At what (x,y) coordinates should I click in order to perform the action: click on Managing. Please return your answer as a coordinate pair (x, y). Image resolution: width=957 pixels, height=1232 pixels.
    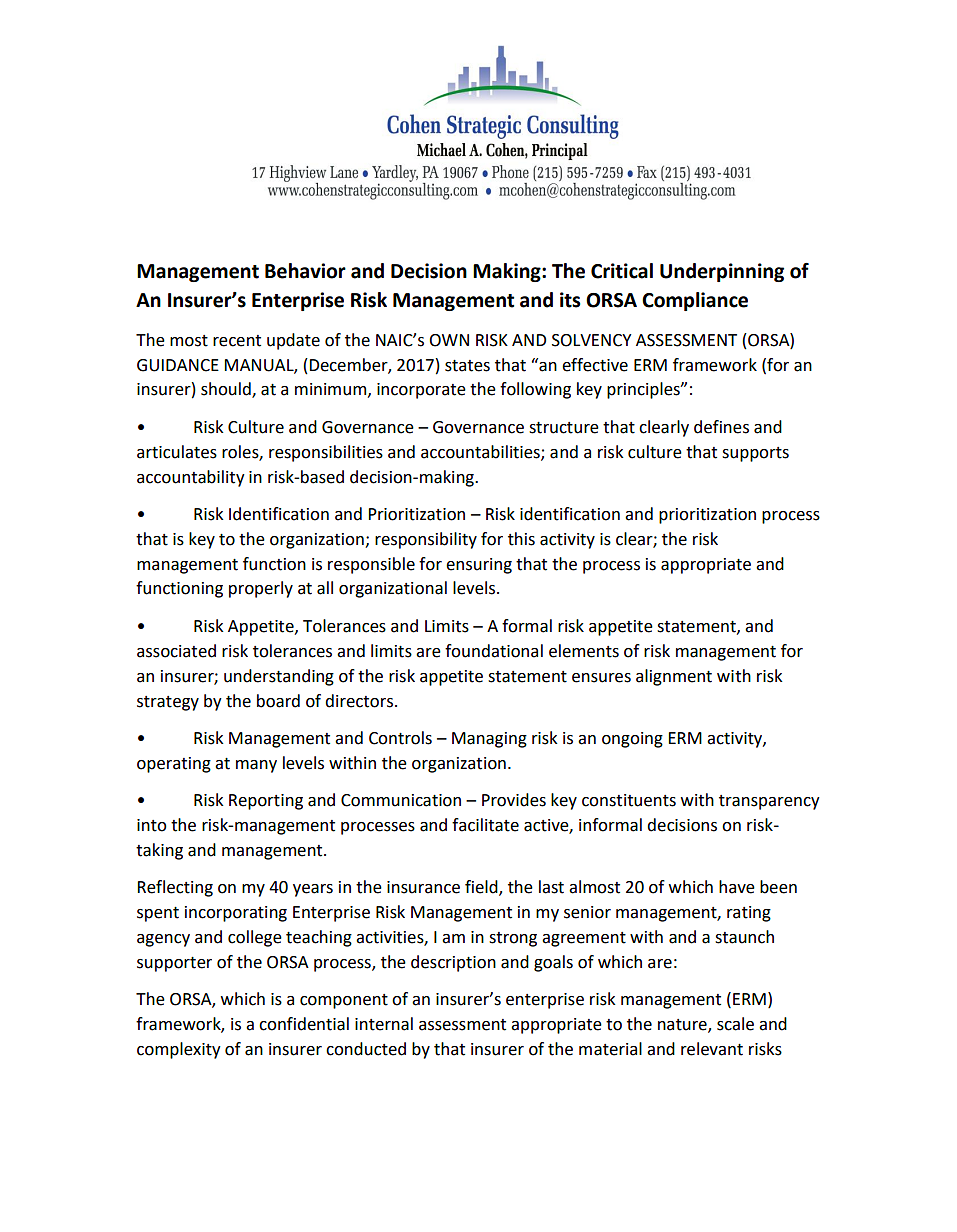
    Looking at the image, I should click on (489, 740).
